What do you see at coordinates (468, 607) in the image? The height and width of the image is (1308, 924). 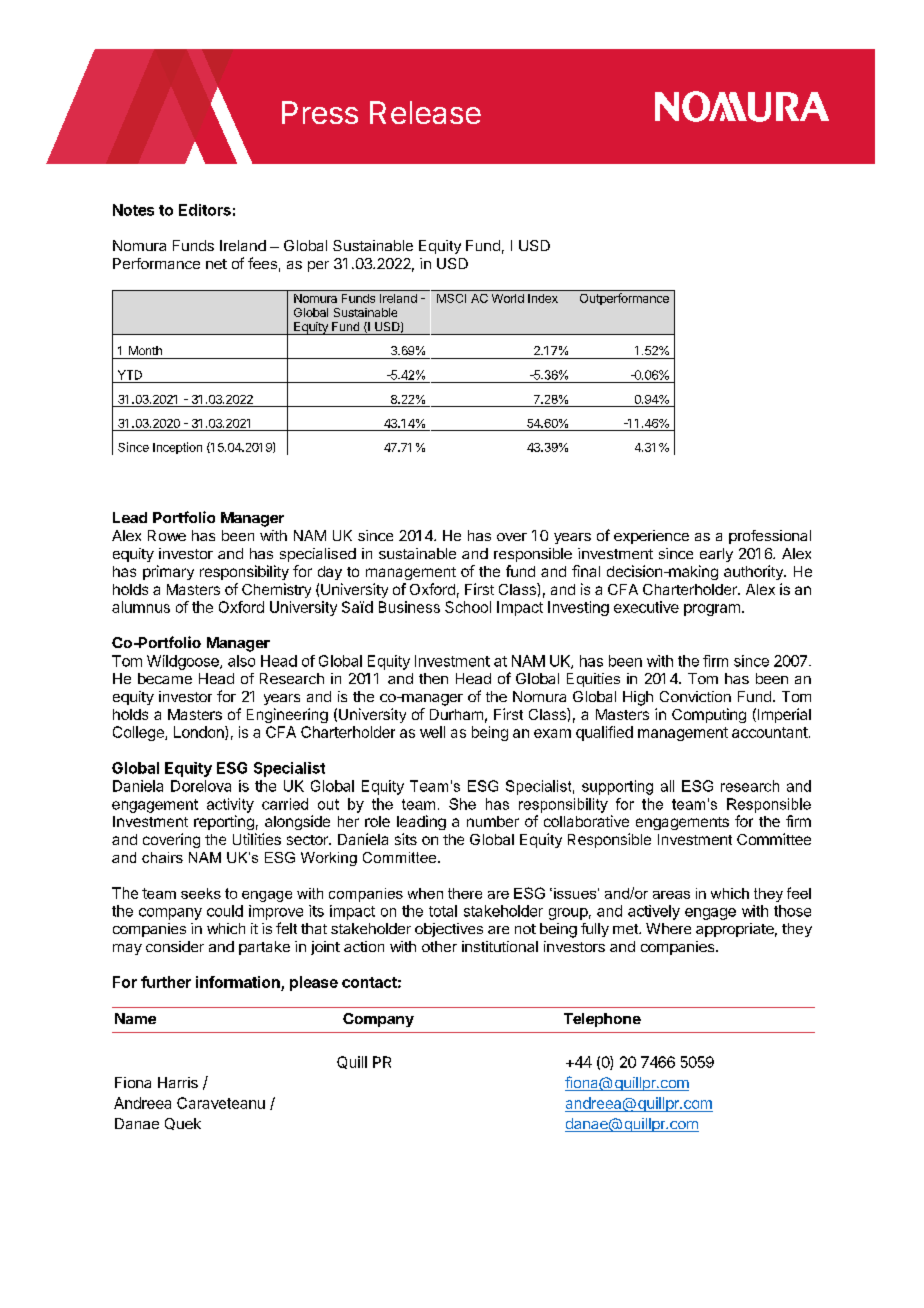 I see `School` at bounding box center [468, 607].
